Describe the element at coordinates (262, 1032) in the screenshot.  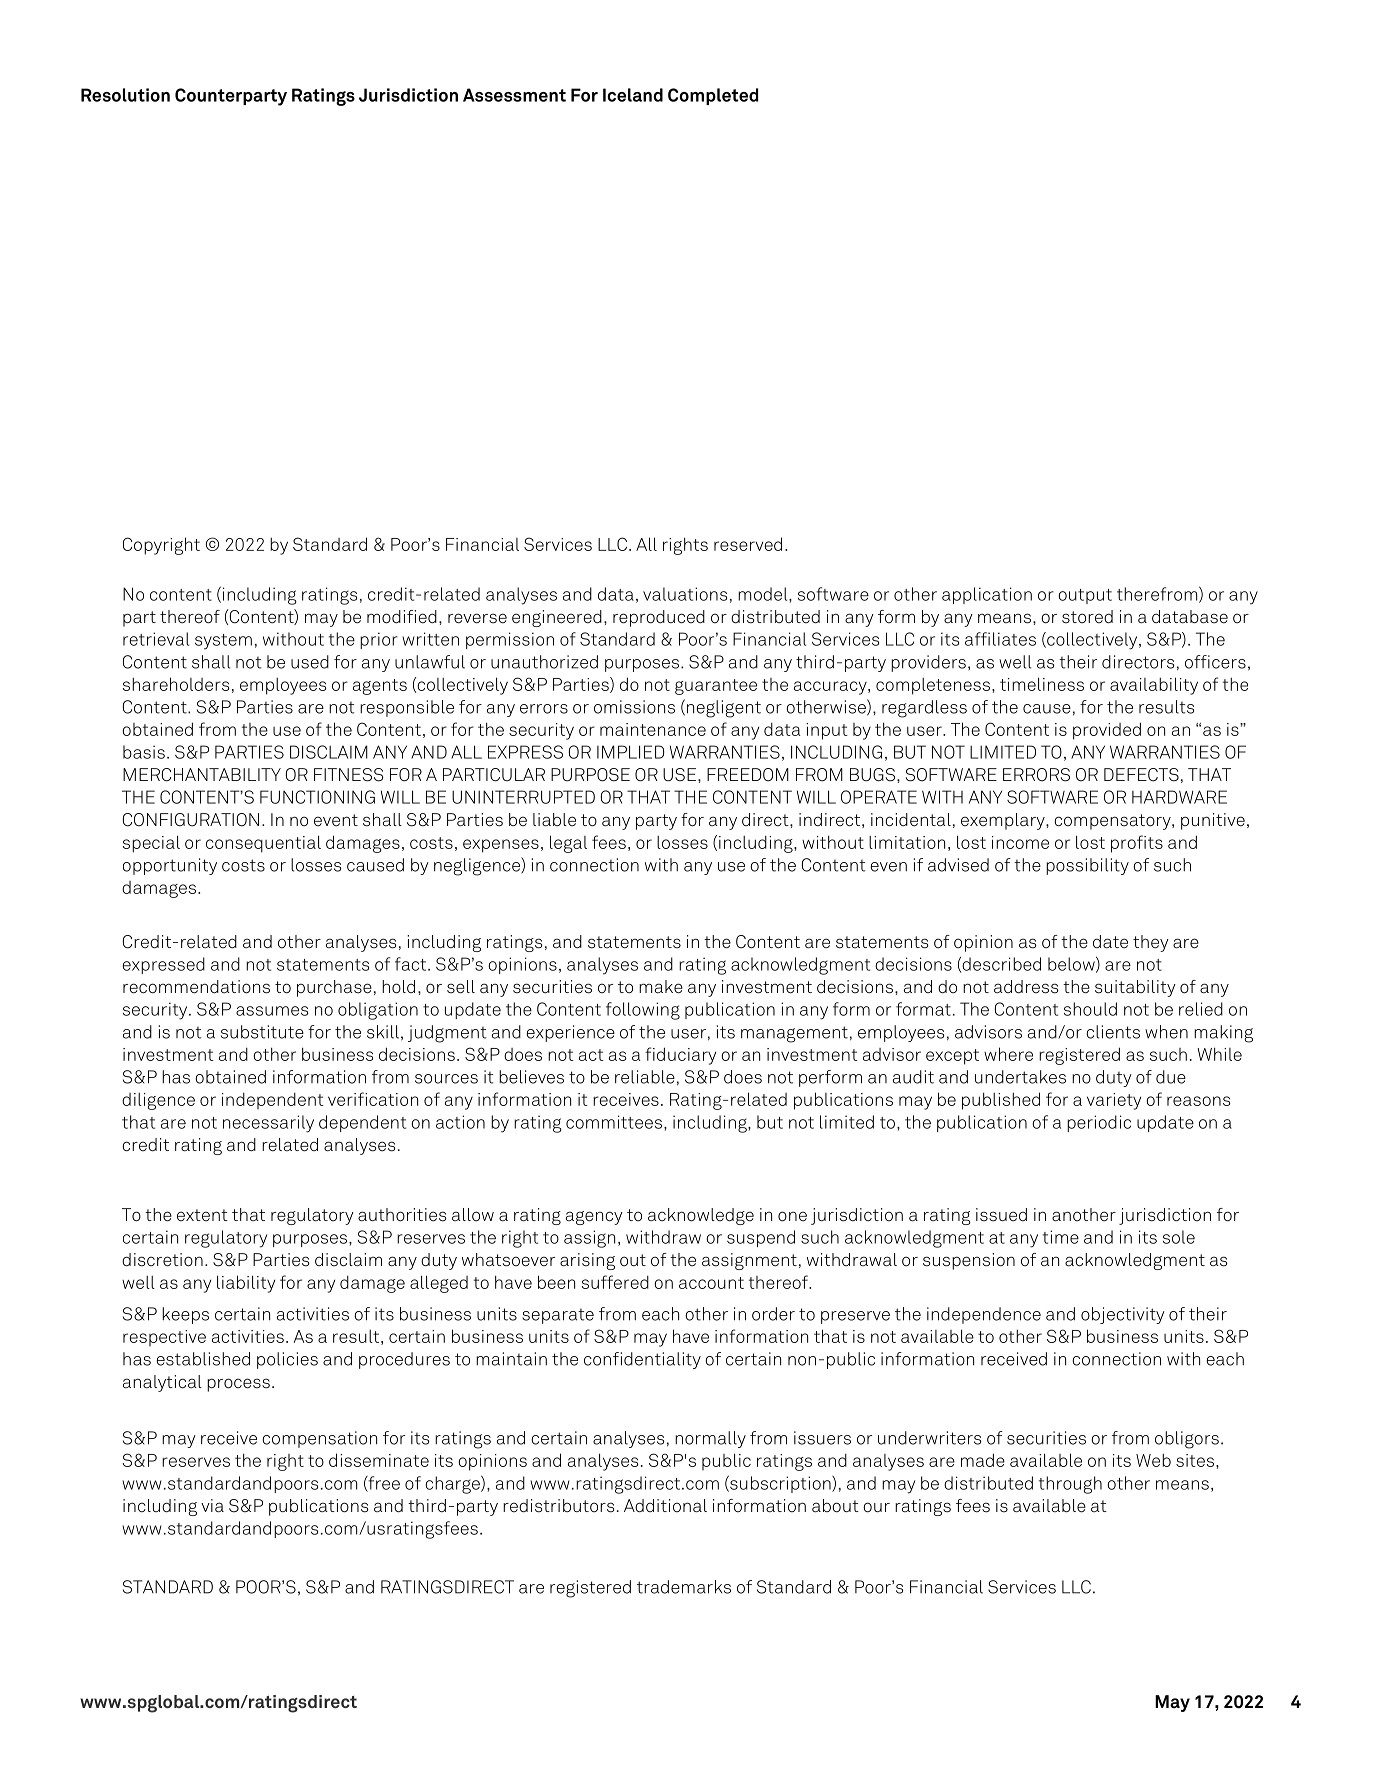
I see `substitute` at that location.
